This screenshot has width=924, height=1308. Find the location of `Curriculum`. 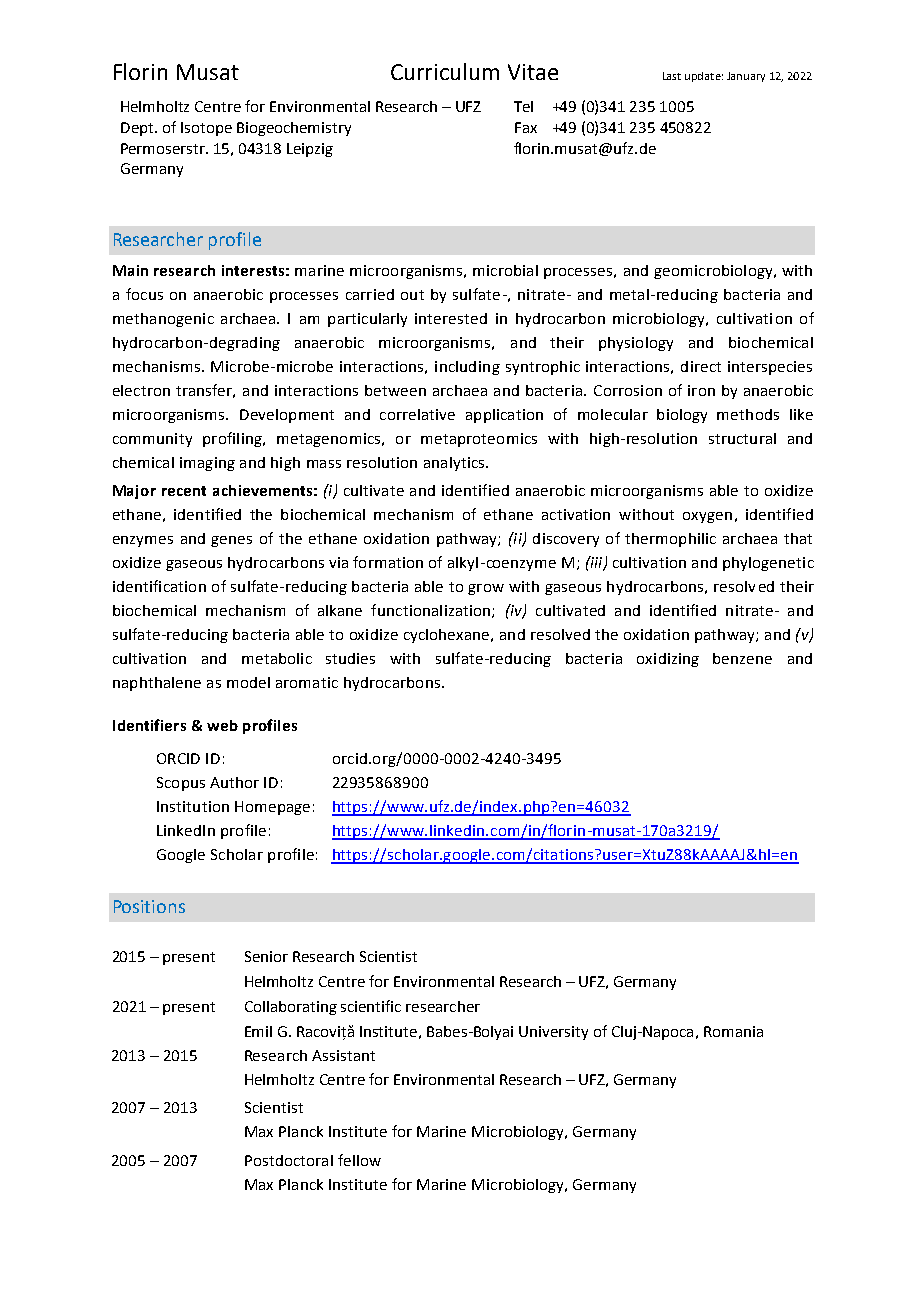

Curriculum is located at coordinates (445, 71).
